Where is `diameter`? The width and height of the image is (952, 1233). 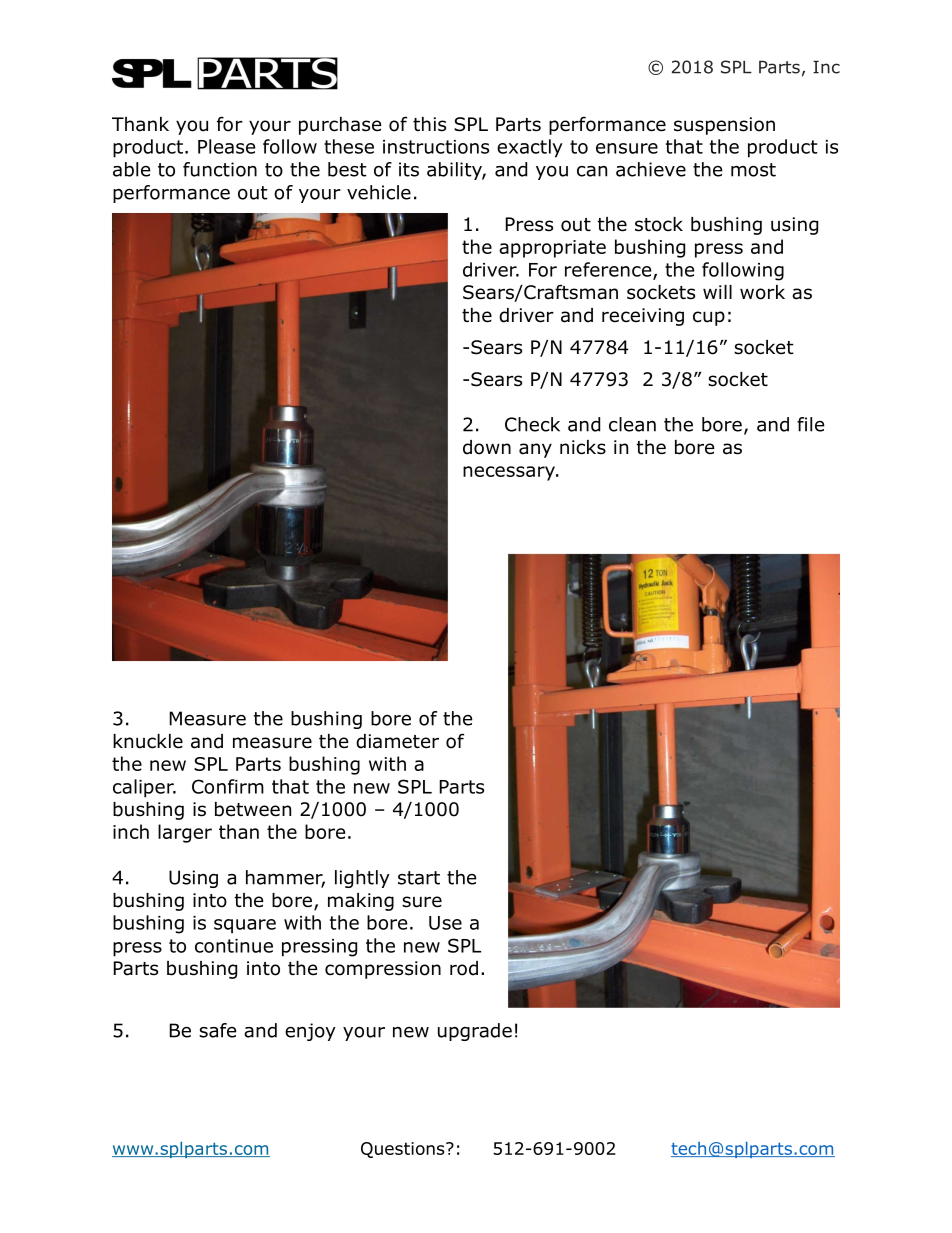 diameter is located at coordinates (397, 741).
